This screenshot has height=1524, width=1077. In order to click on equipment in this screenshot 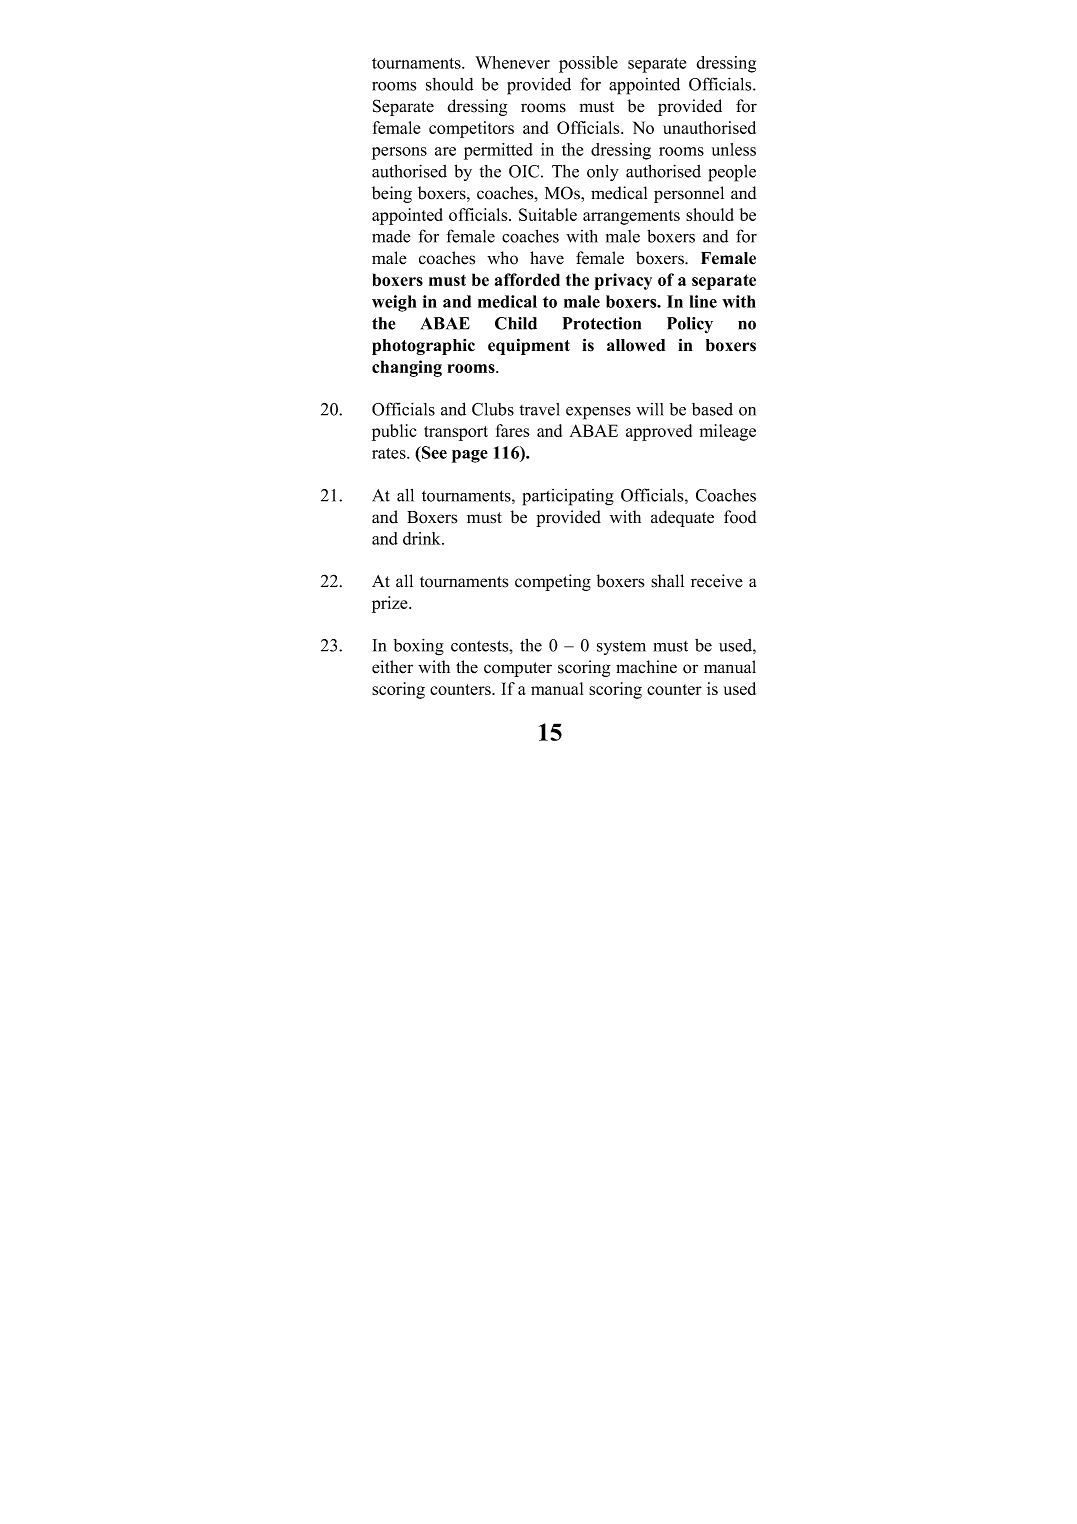, I will do `click(529, 346)`.
